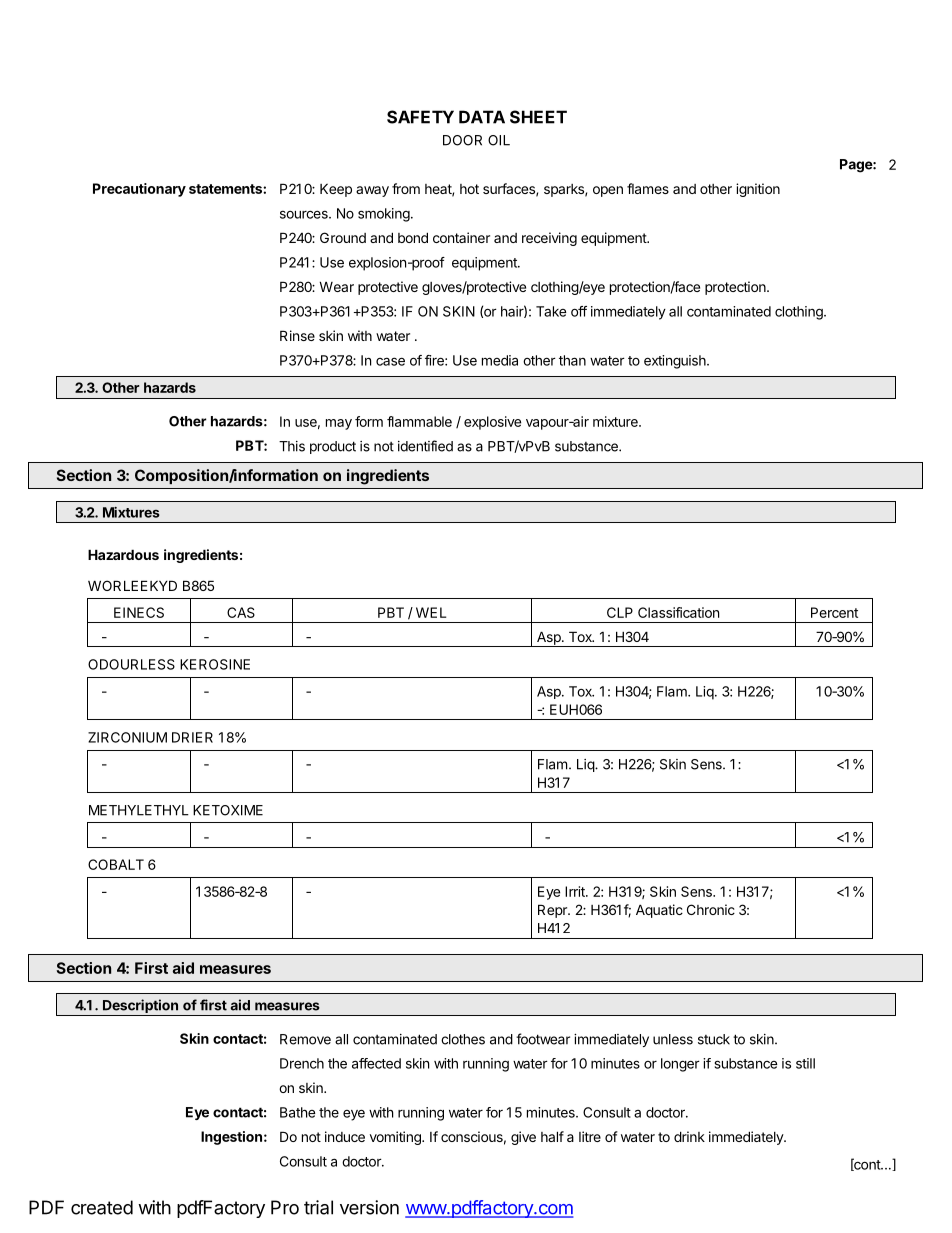 Image resolution: width=952 pixels, height=1233 pixels. I want to click on statements, so click(226, 189).
